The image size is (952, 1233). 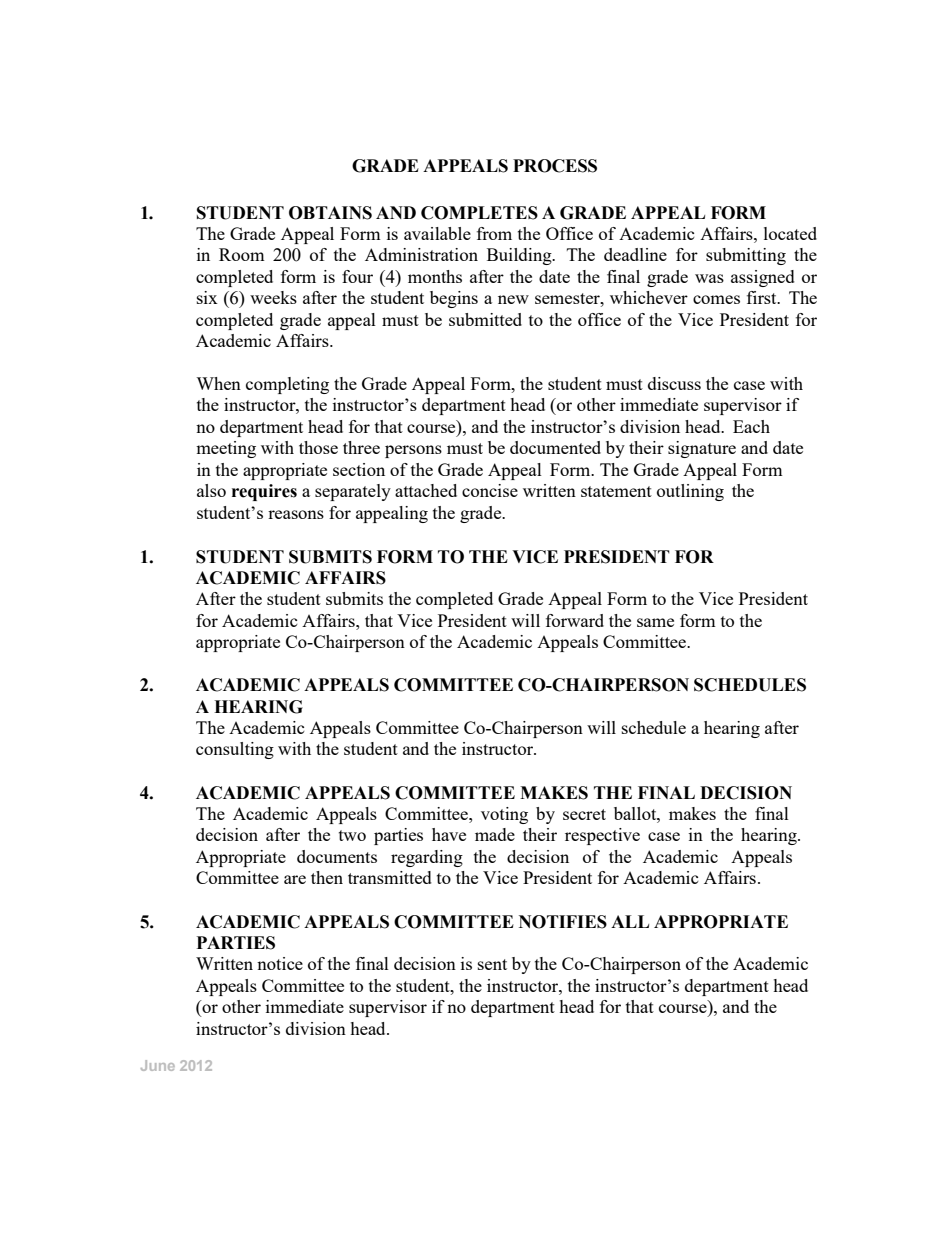 What do you see at coordinates (655, 622) in the document?
I see `same` at bounding box center [655, 622].
